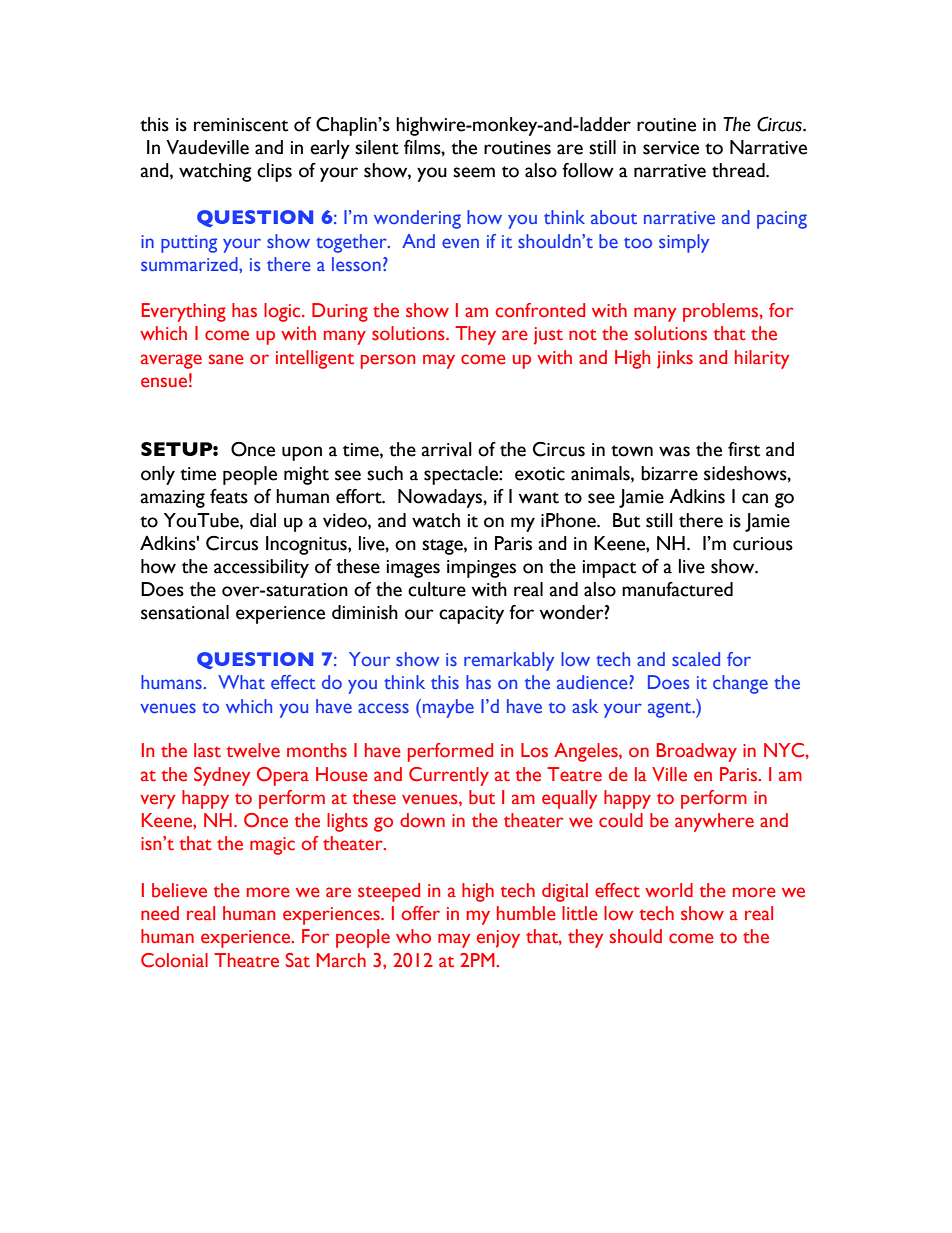  Describe the element at coordinates (474, 172) in the image. I see `seem` at that location.
